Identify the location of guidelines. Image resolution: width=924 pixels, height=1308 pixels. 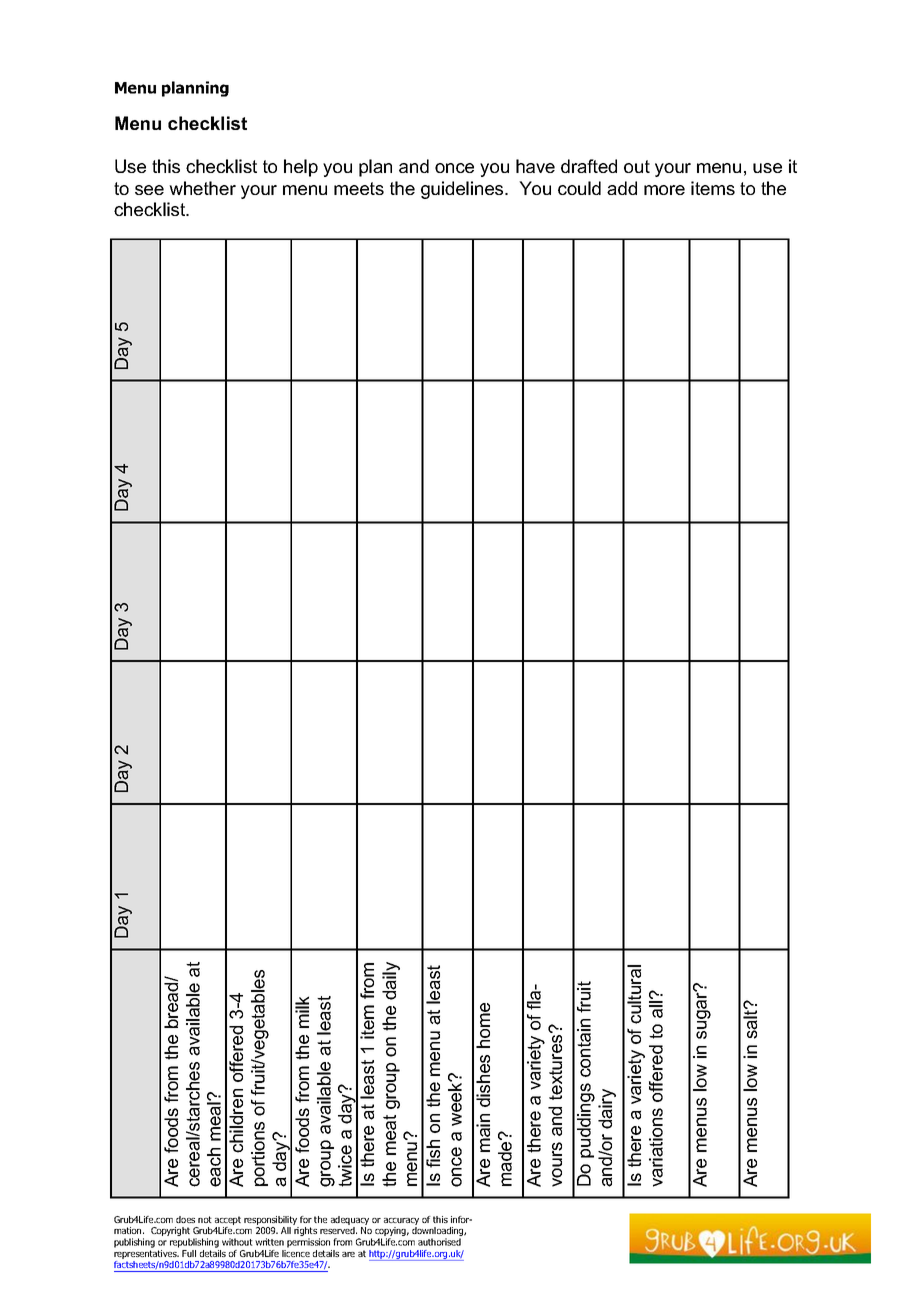
(463, 190).
